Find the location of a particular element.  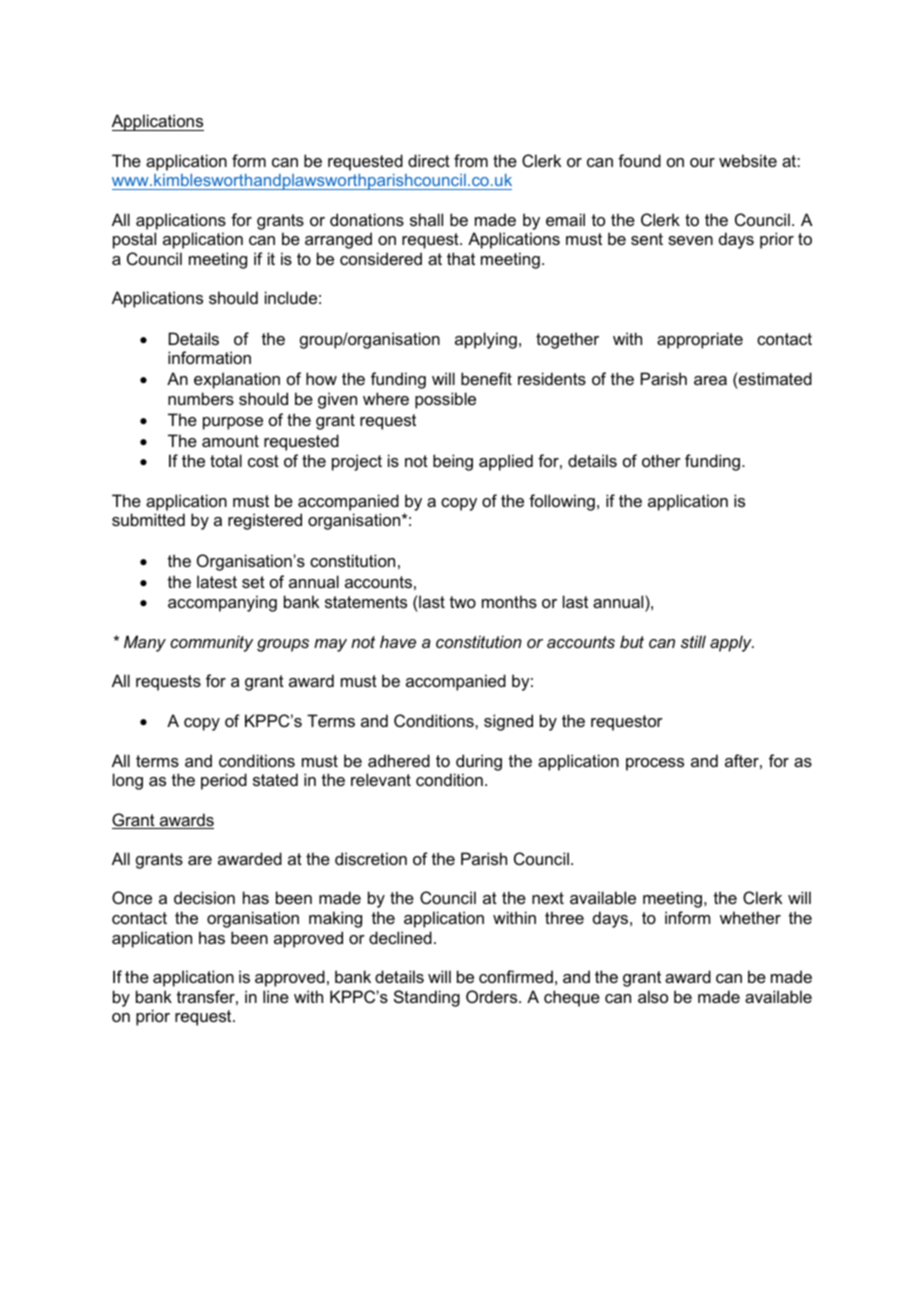

process is located at coordinates (655, 764).
